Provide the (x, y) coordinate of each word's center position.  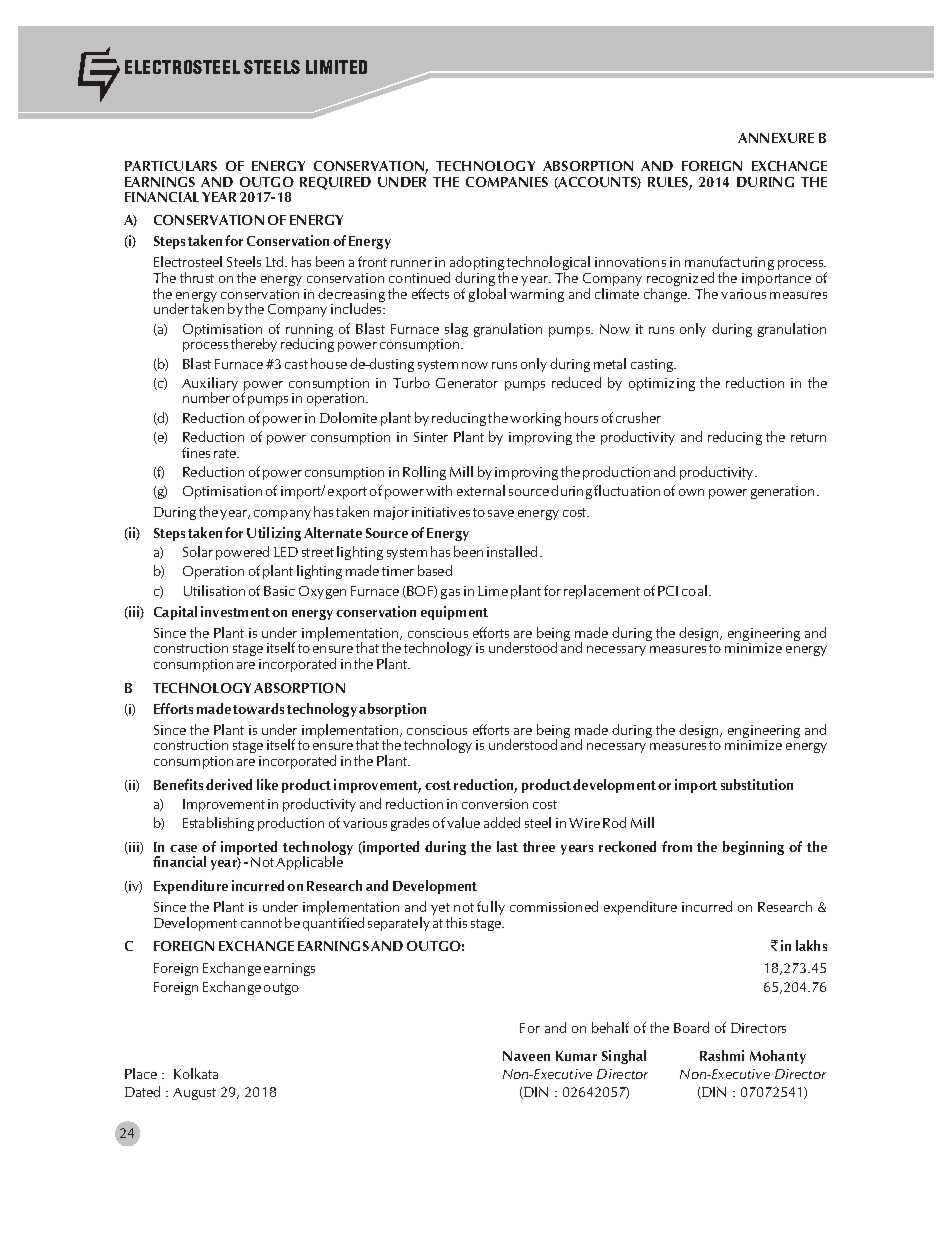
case (183, 848)
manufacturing (729, 264)
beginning (753, 848)
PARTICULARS (171, 166)
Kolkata (196, 1073)
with (439, 490)
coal (694, 590)
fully (491, 908)
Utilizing (274, 534)
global (487, 295)
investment (235, 611)
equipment (454, 613)
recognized (680, 280)
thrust (197, 277)
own (691, 492)
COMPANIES (507, 182)
